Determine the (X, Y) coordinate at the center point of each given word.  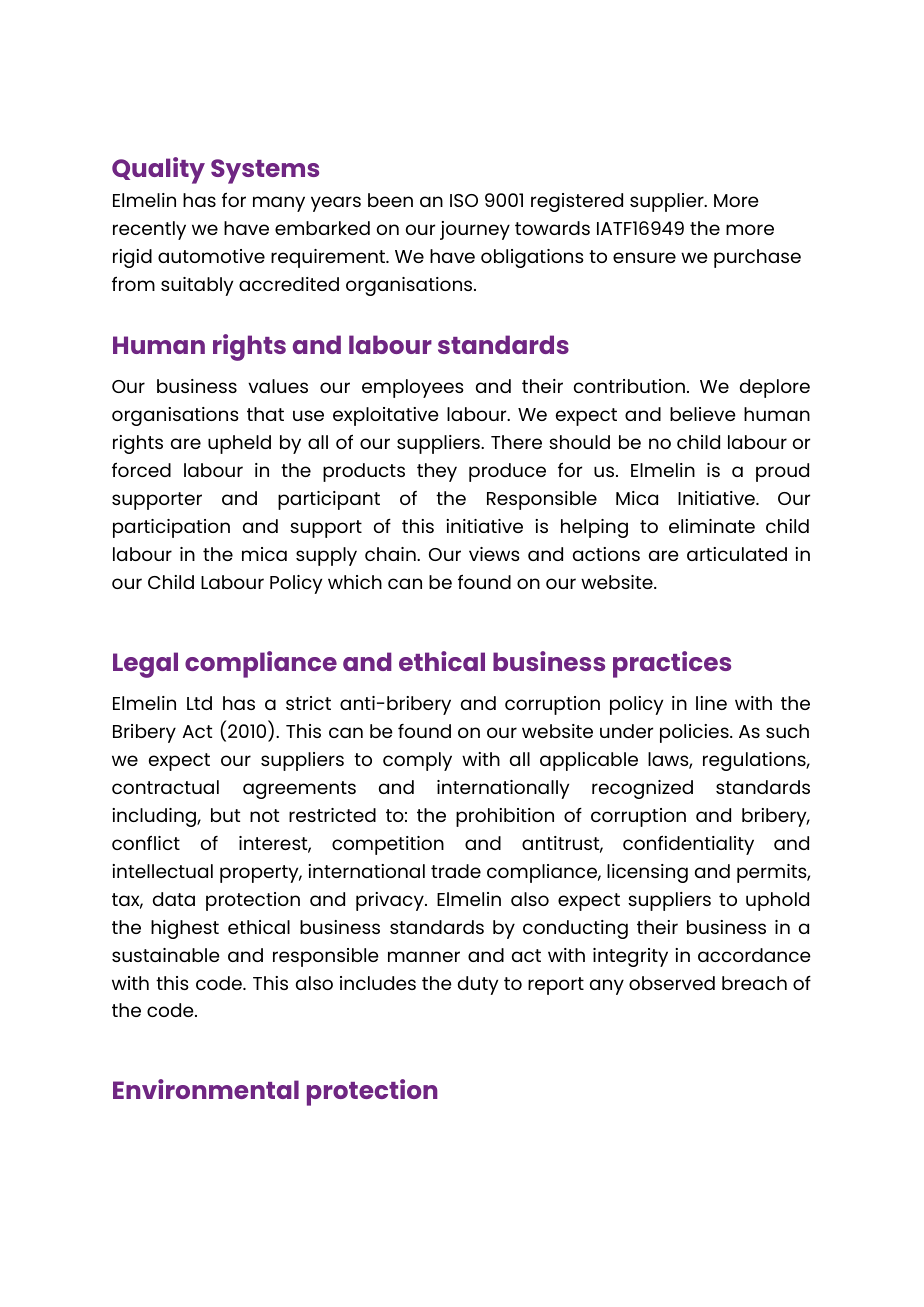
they (437, 472)
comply (417, 761)
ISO (464, 200)
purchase (757, 258)
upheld (239, 444)
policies (695, 733)
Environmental (206, 1089)
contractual (165, 787)
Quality (158, 170)
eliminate (712, 526)
